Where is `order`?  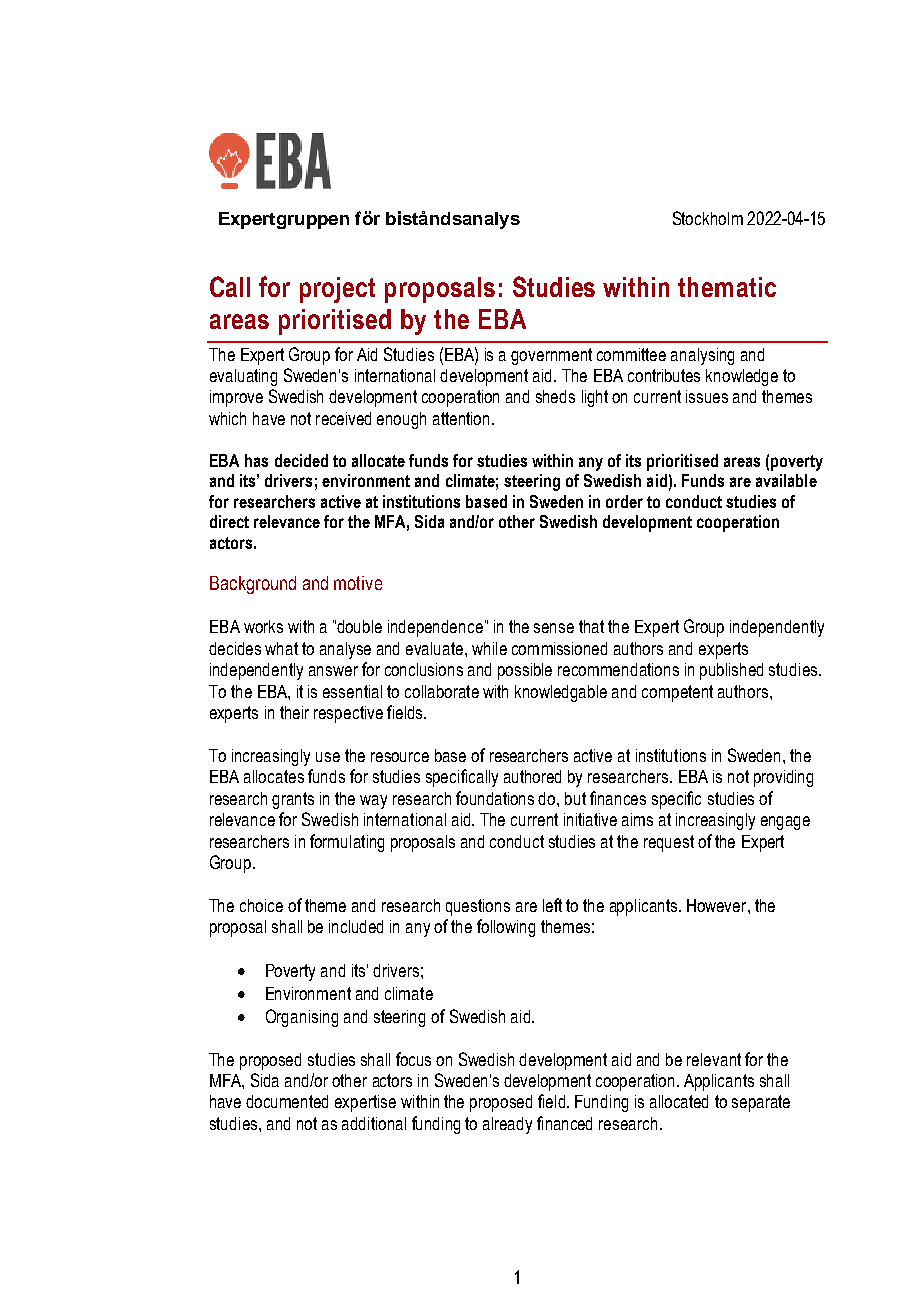
order is located at coordinates (624, 501).
